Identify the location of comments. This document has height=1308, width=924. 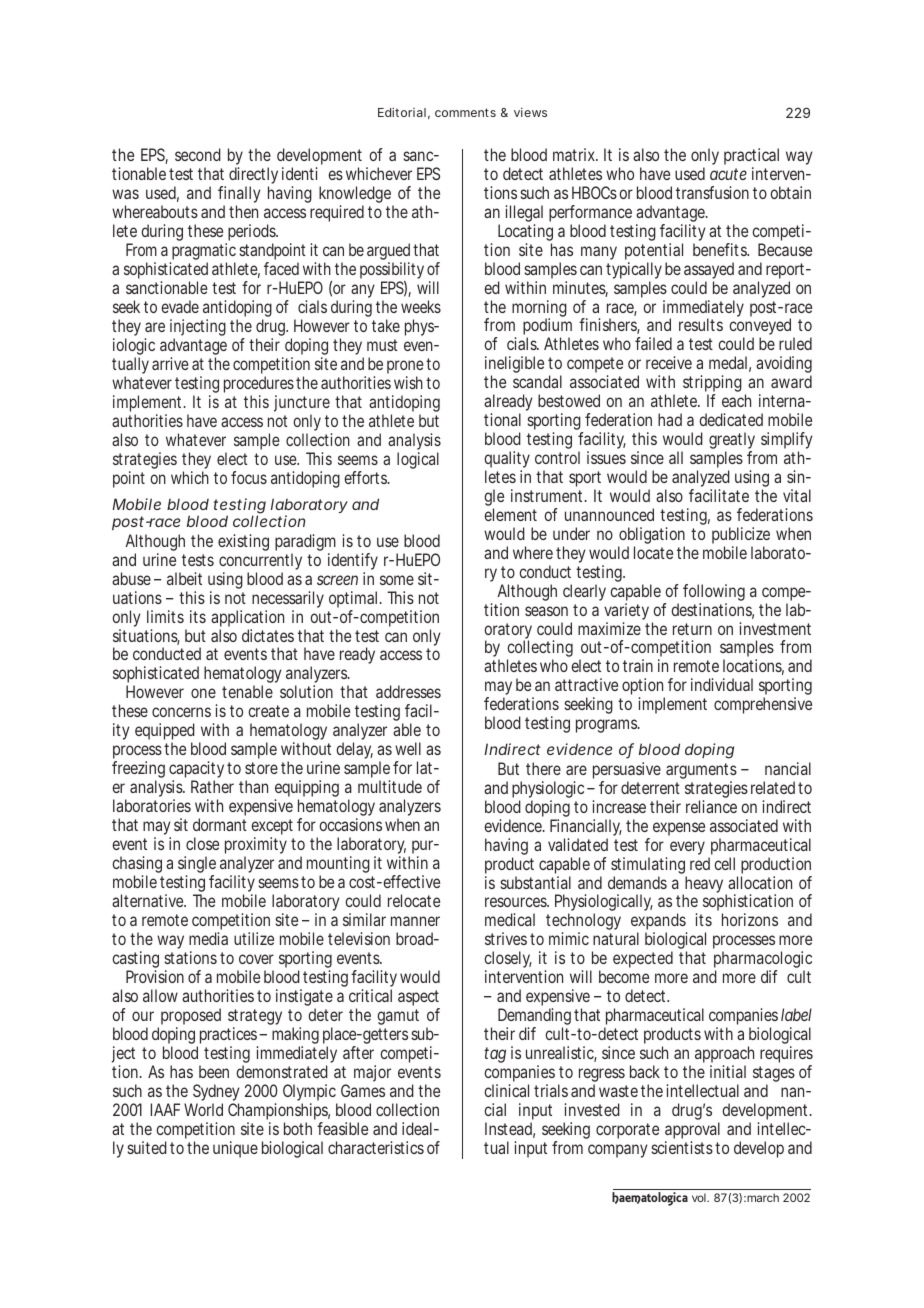
(465, 112).
